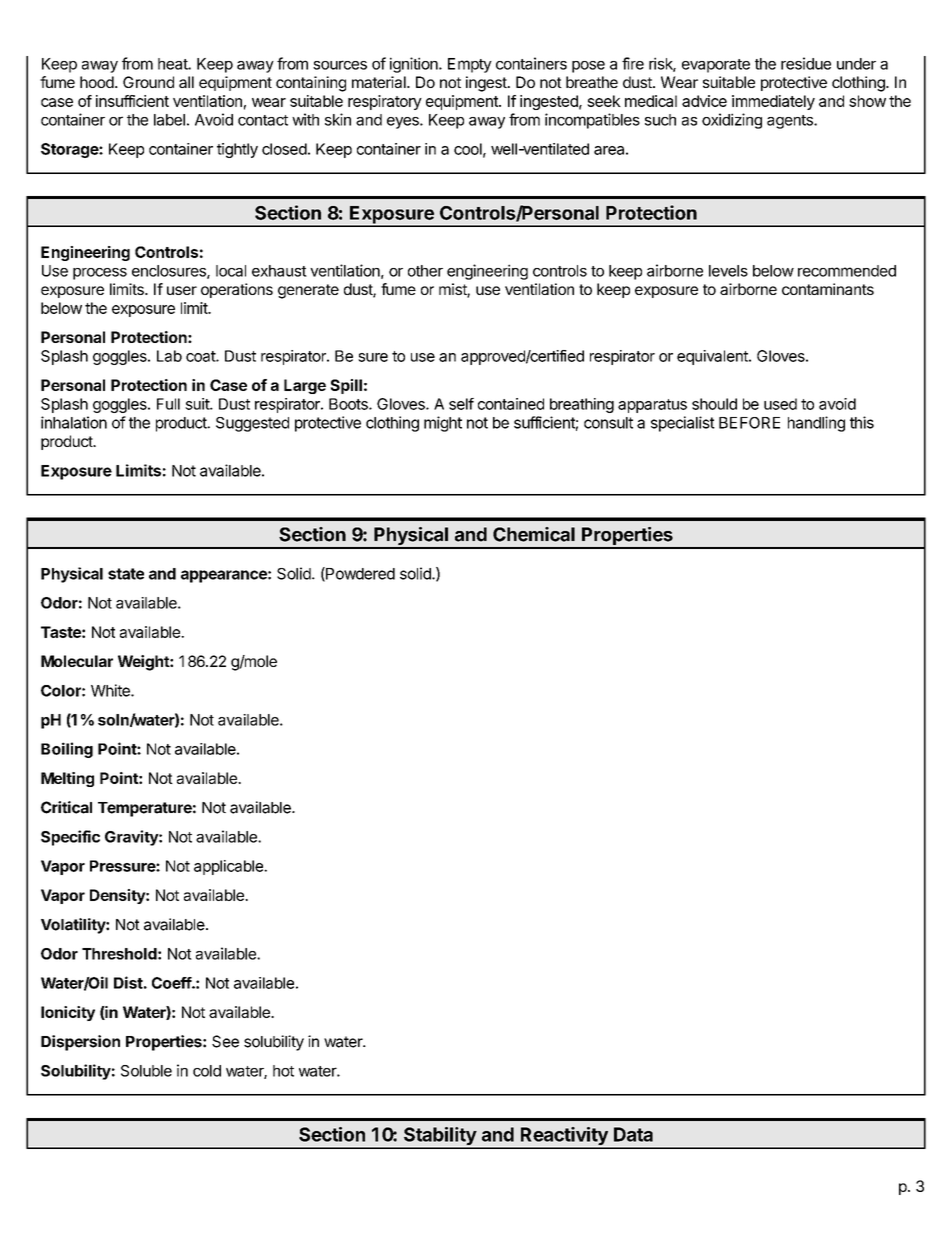 This screenshot has height=1233, width=952. Describe the element at coordinates (780, 404) in the screenshot. I see `used` at that location.
